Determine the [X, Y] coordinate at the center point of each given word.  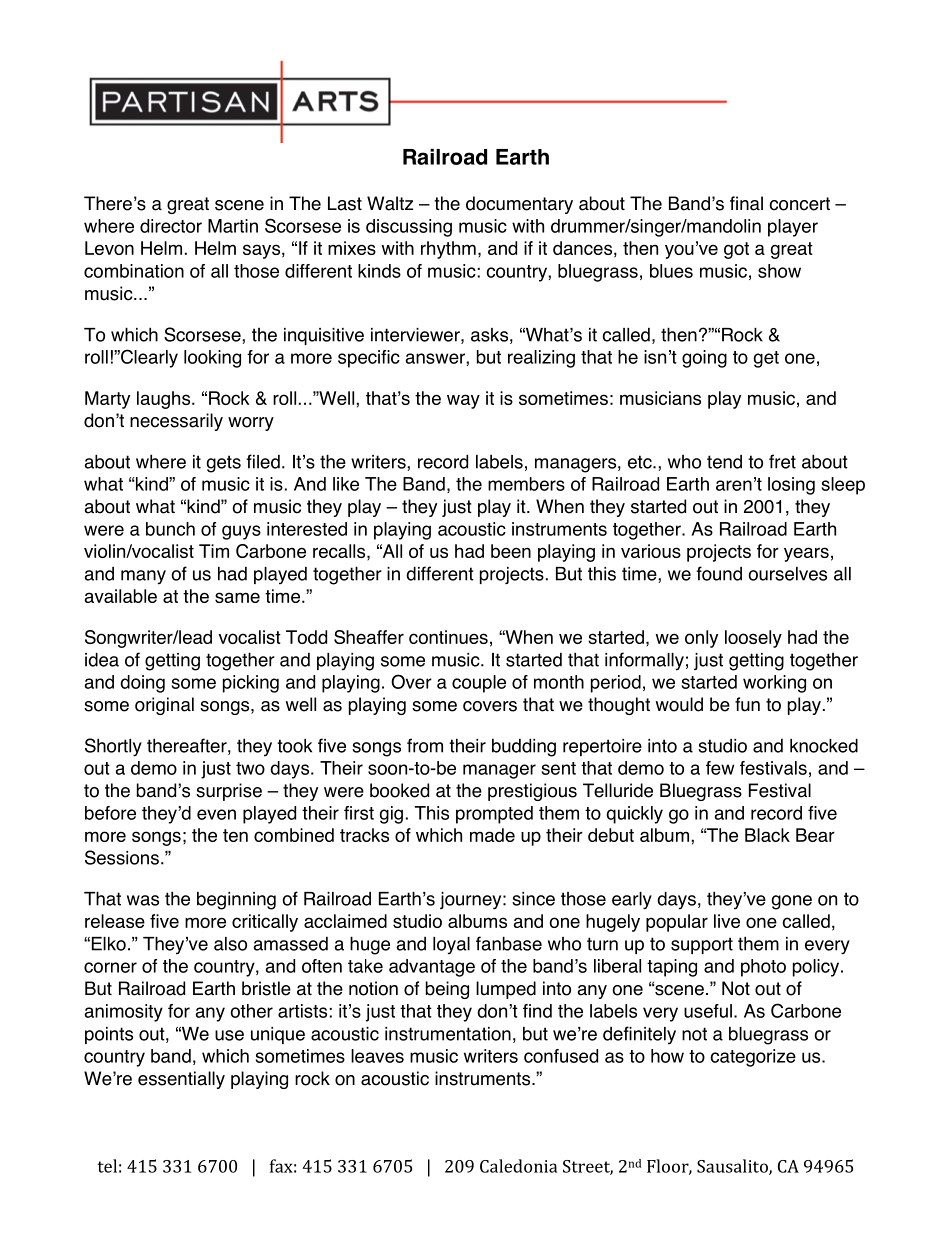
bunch [170, 529]
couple [479, 684]
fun [747, 704]
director [171, 226]
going [704, 359]
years [806, 554]
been [511, 551]
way [463, 401]
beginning [236, 901]
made [492, 835]
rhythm [448, 250]
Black [767, 835]
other [251, 1011]
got [736, 250]
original [164, 706]
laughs [165, 400]
